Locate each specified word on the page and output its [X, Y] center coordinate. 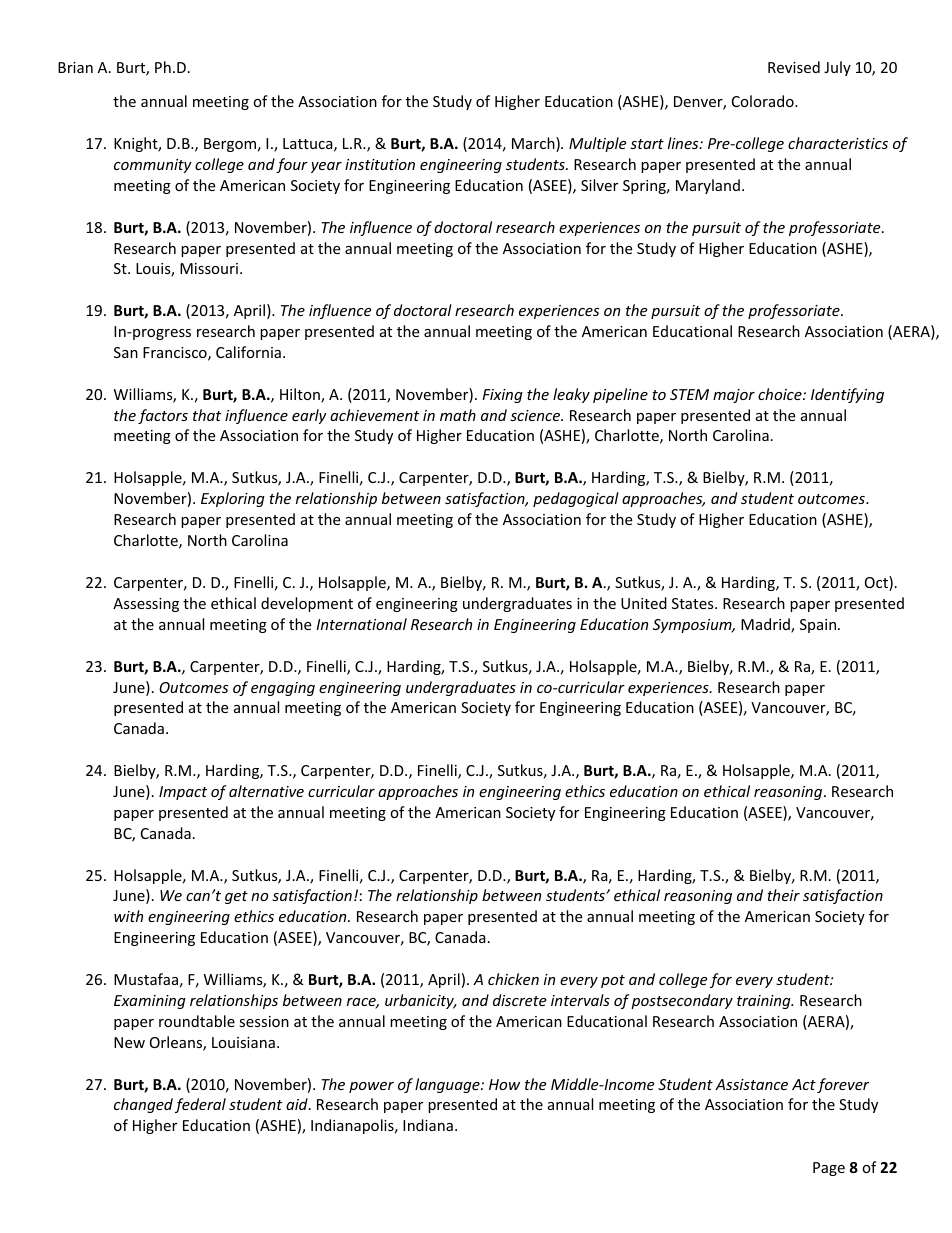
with [128, 916]
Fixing [502, 396]
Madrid [766, 625]
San [126, 352]
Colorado [764, 101]
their [783, 895]
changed [143, 1105]
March [534, 144]
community [153, 166]
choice [781, 394]
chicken [513, 979]
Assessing [146, 605]
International [361, 624]
